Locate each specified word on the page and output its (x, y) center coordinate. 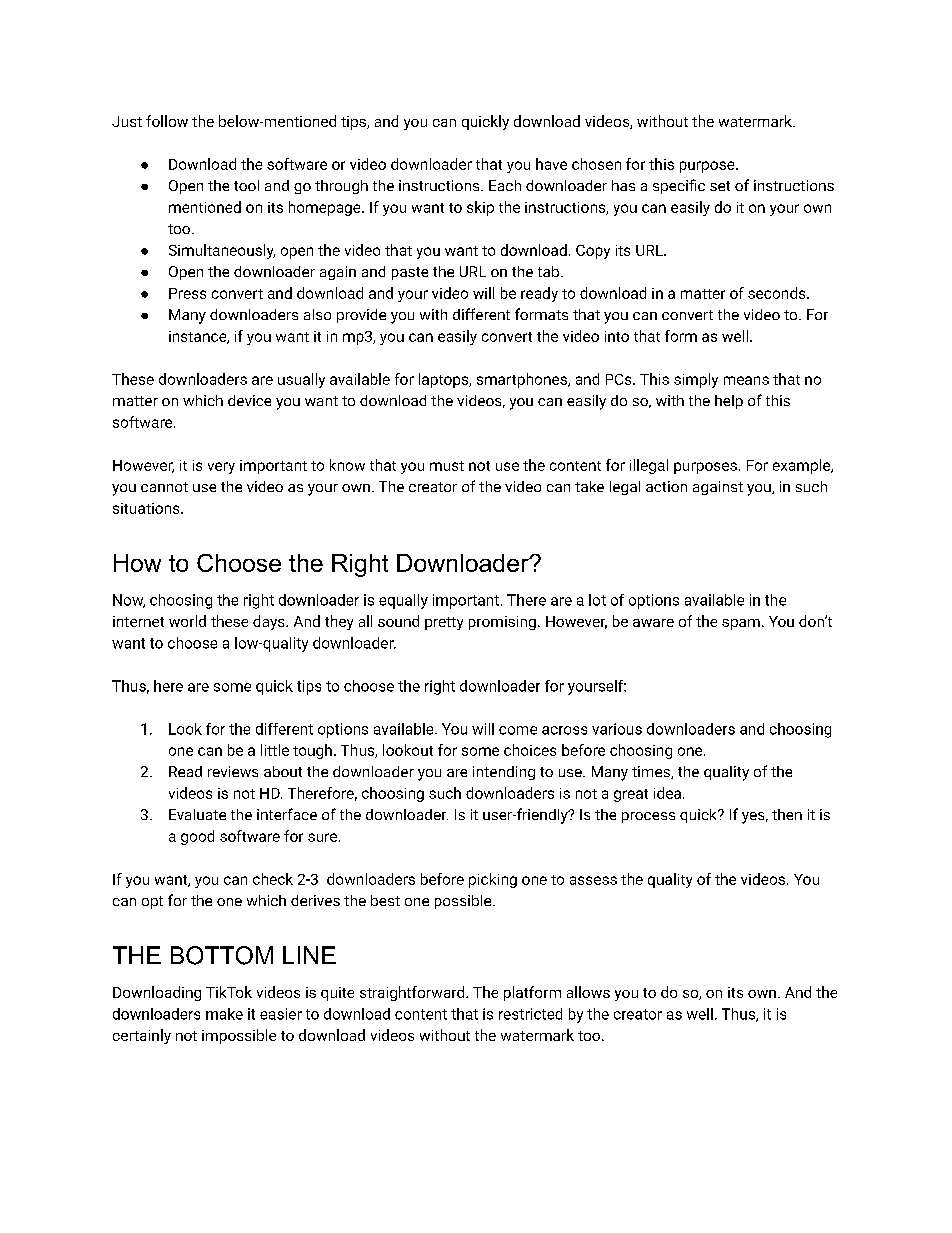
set (720, 186)
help (729, 402)
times (652, 772)
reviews (233, 771)
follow (167, 121)
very (221, 468)
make (224, 1014)
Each (505, 185)
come (518, 730)
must (447, 466)
